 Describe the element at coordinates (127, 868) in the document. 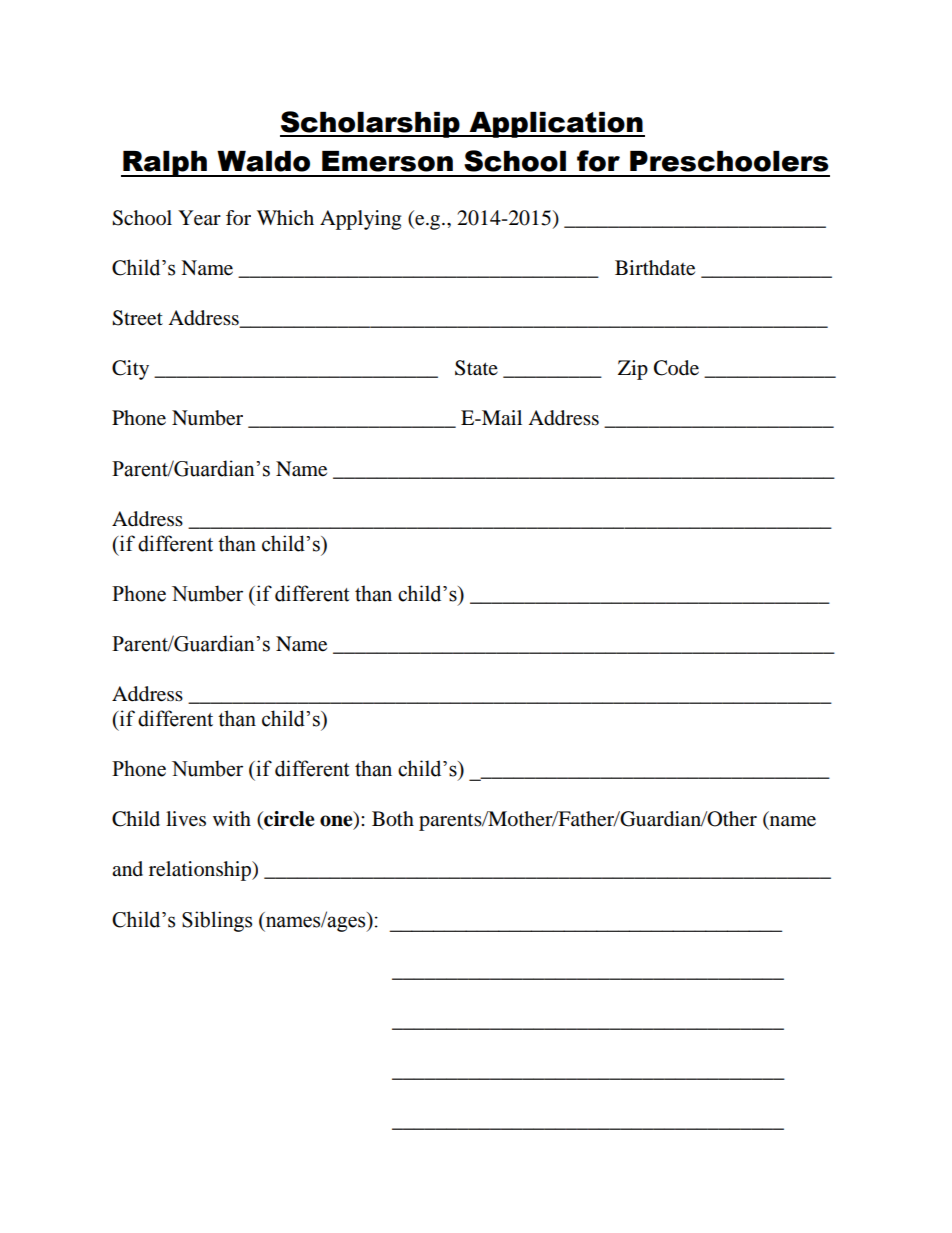

I see `and` at that location.
